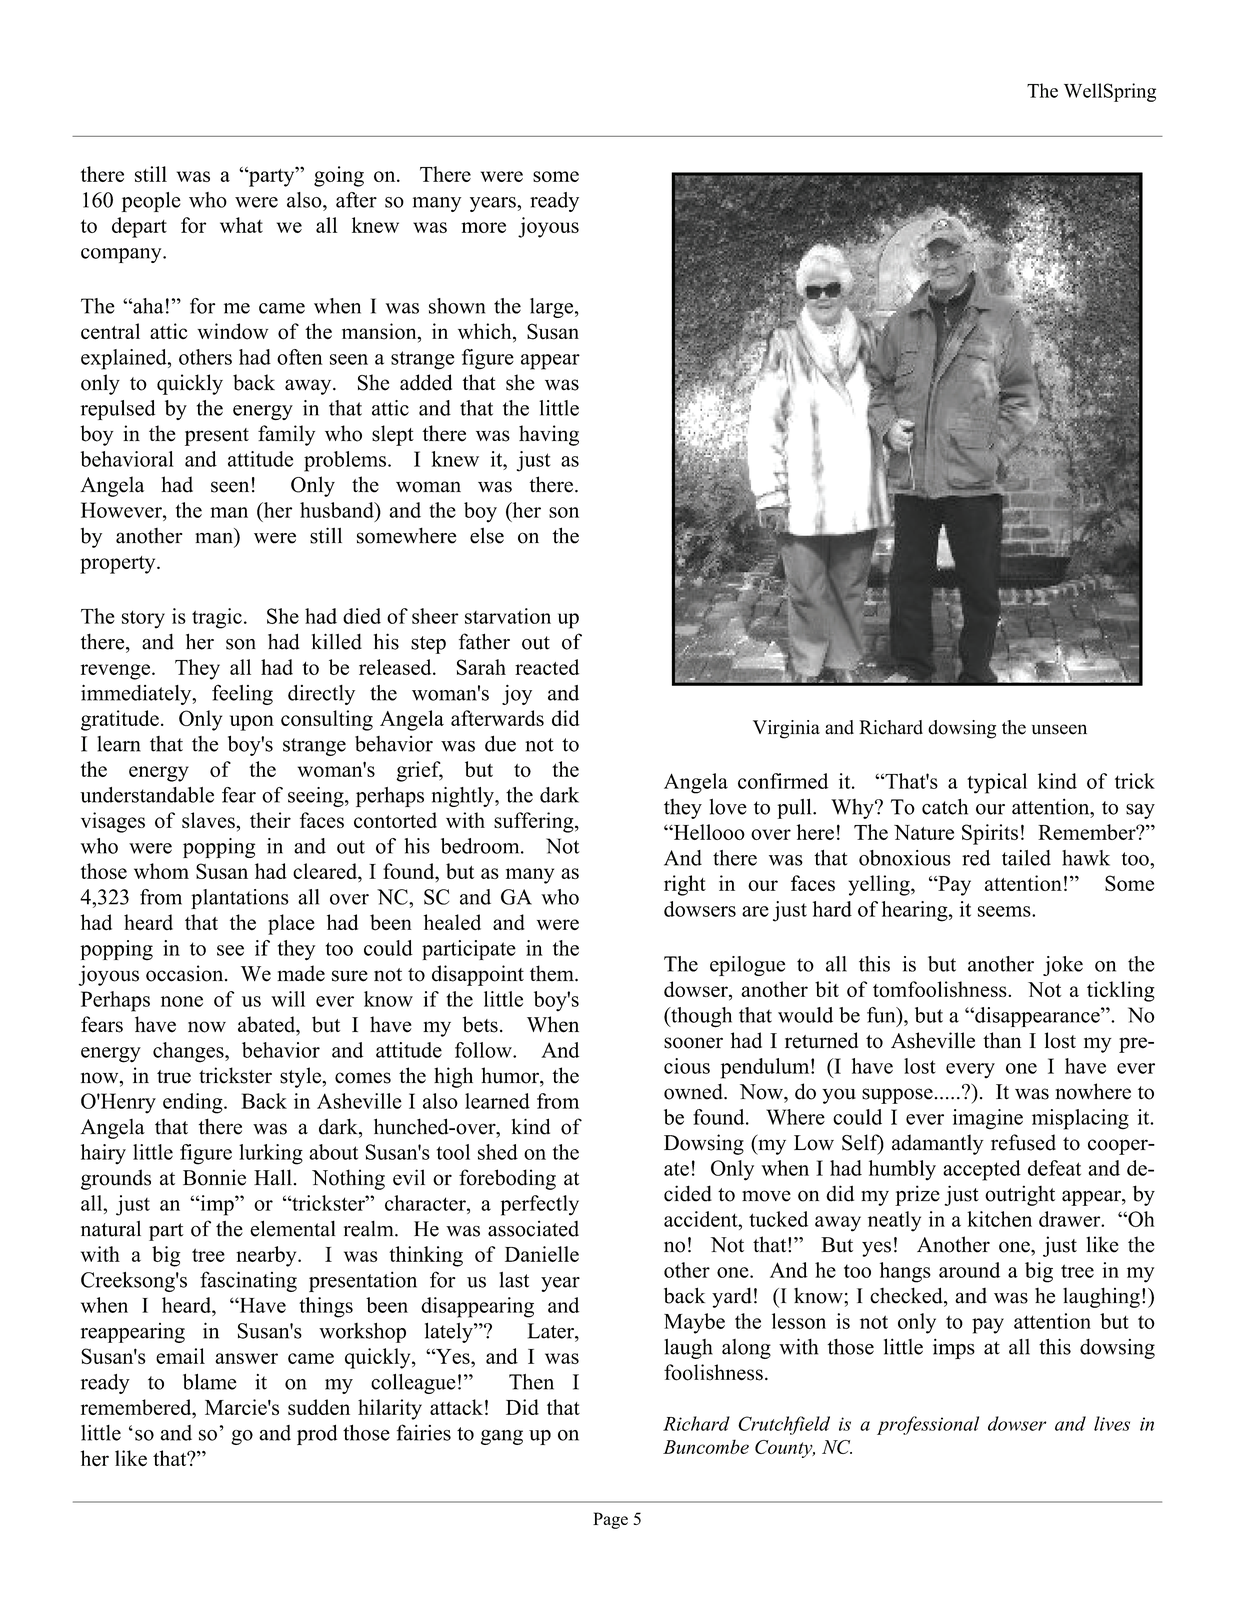  Describe the element at coordinates (286, 435) in the page. I see `family` at that location.
